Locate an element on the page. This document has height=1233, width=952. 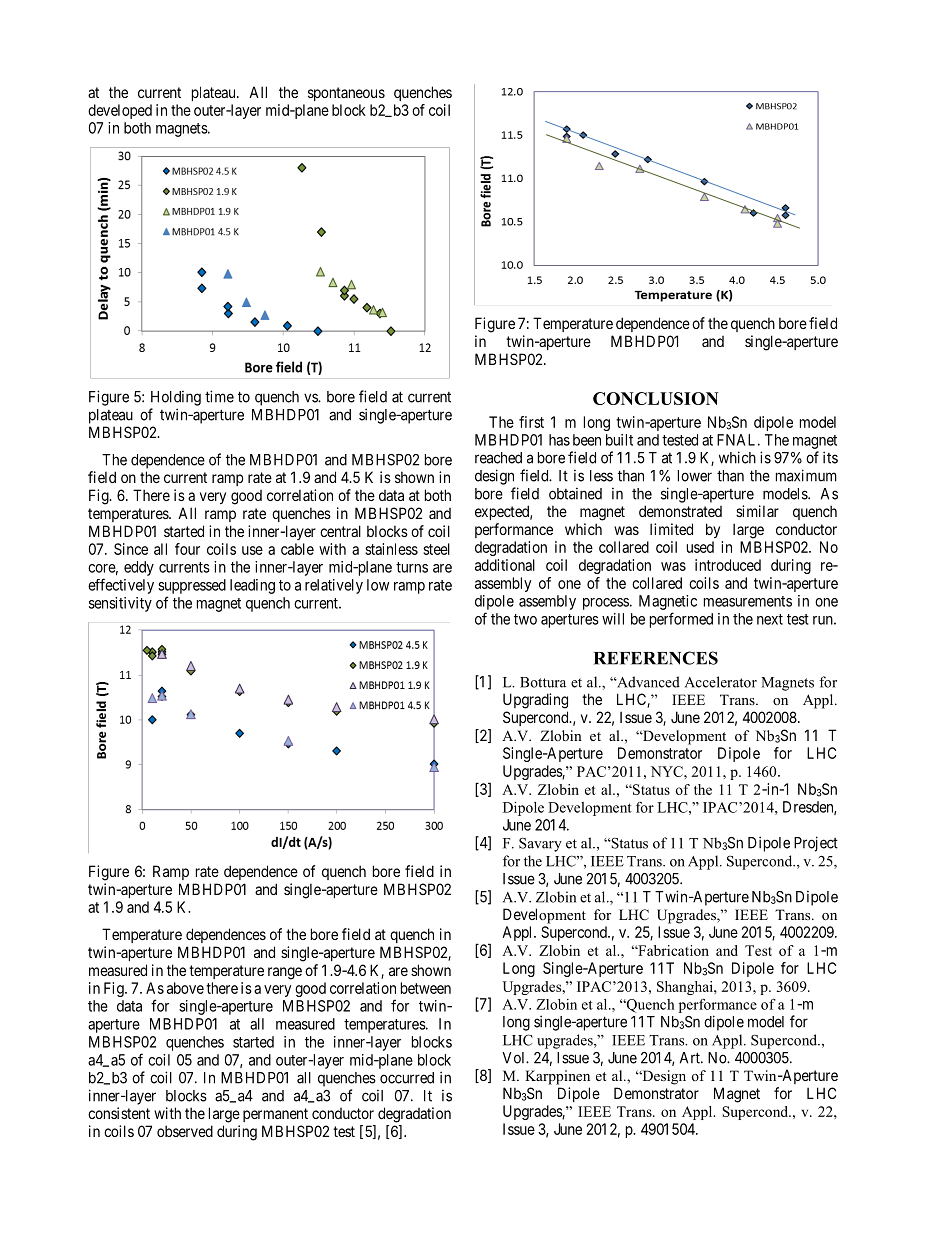
spontaneous is located at coordinates (346, 94).
